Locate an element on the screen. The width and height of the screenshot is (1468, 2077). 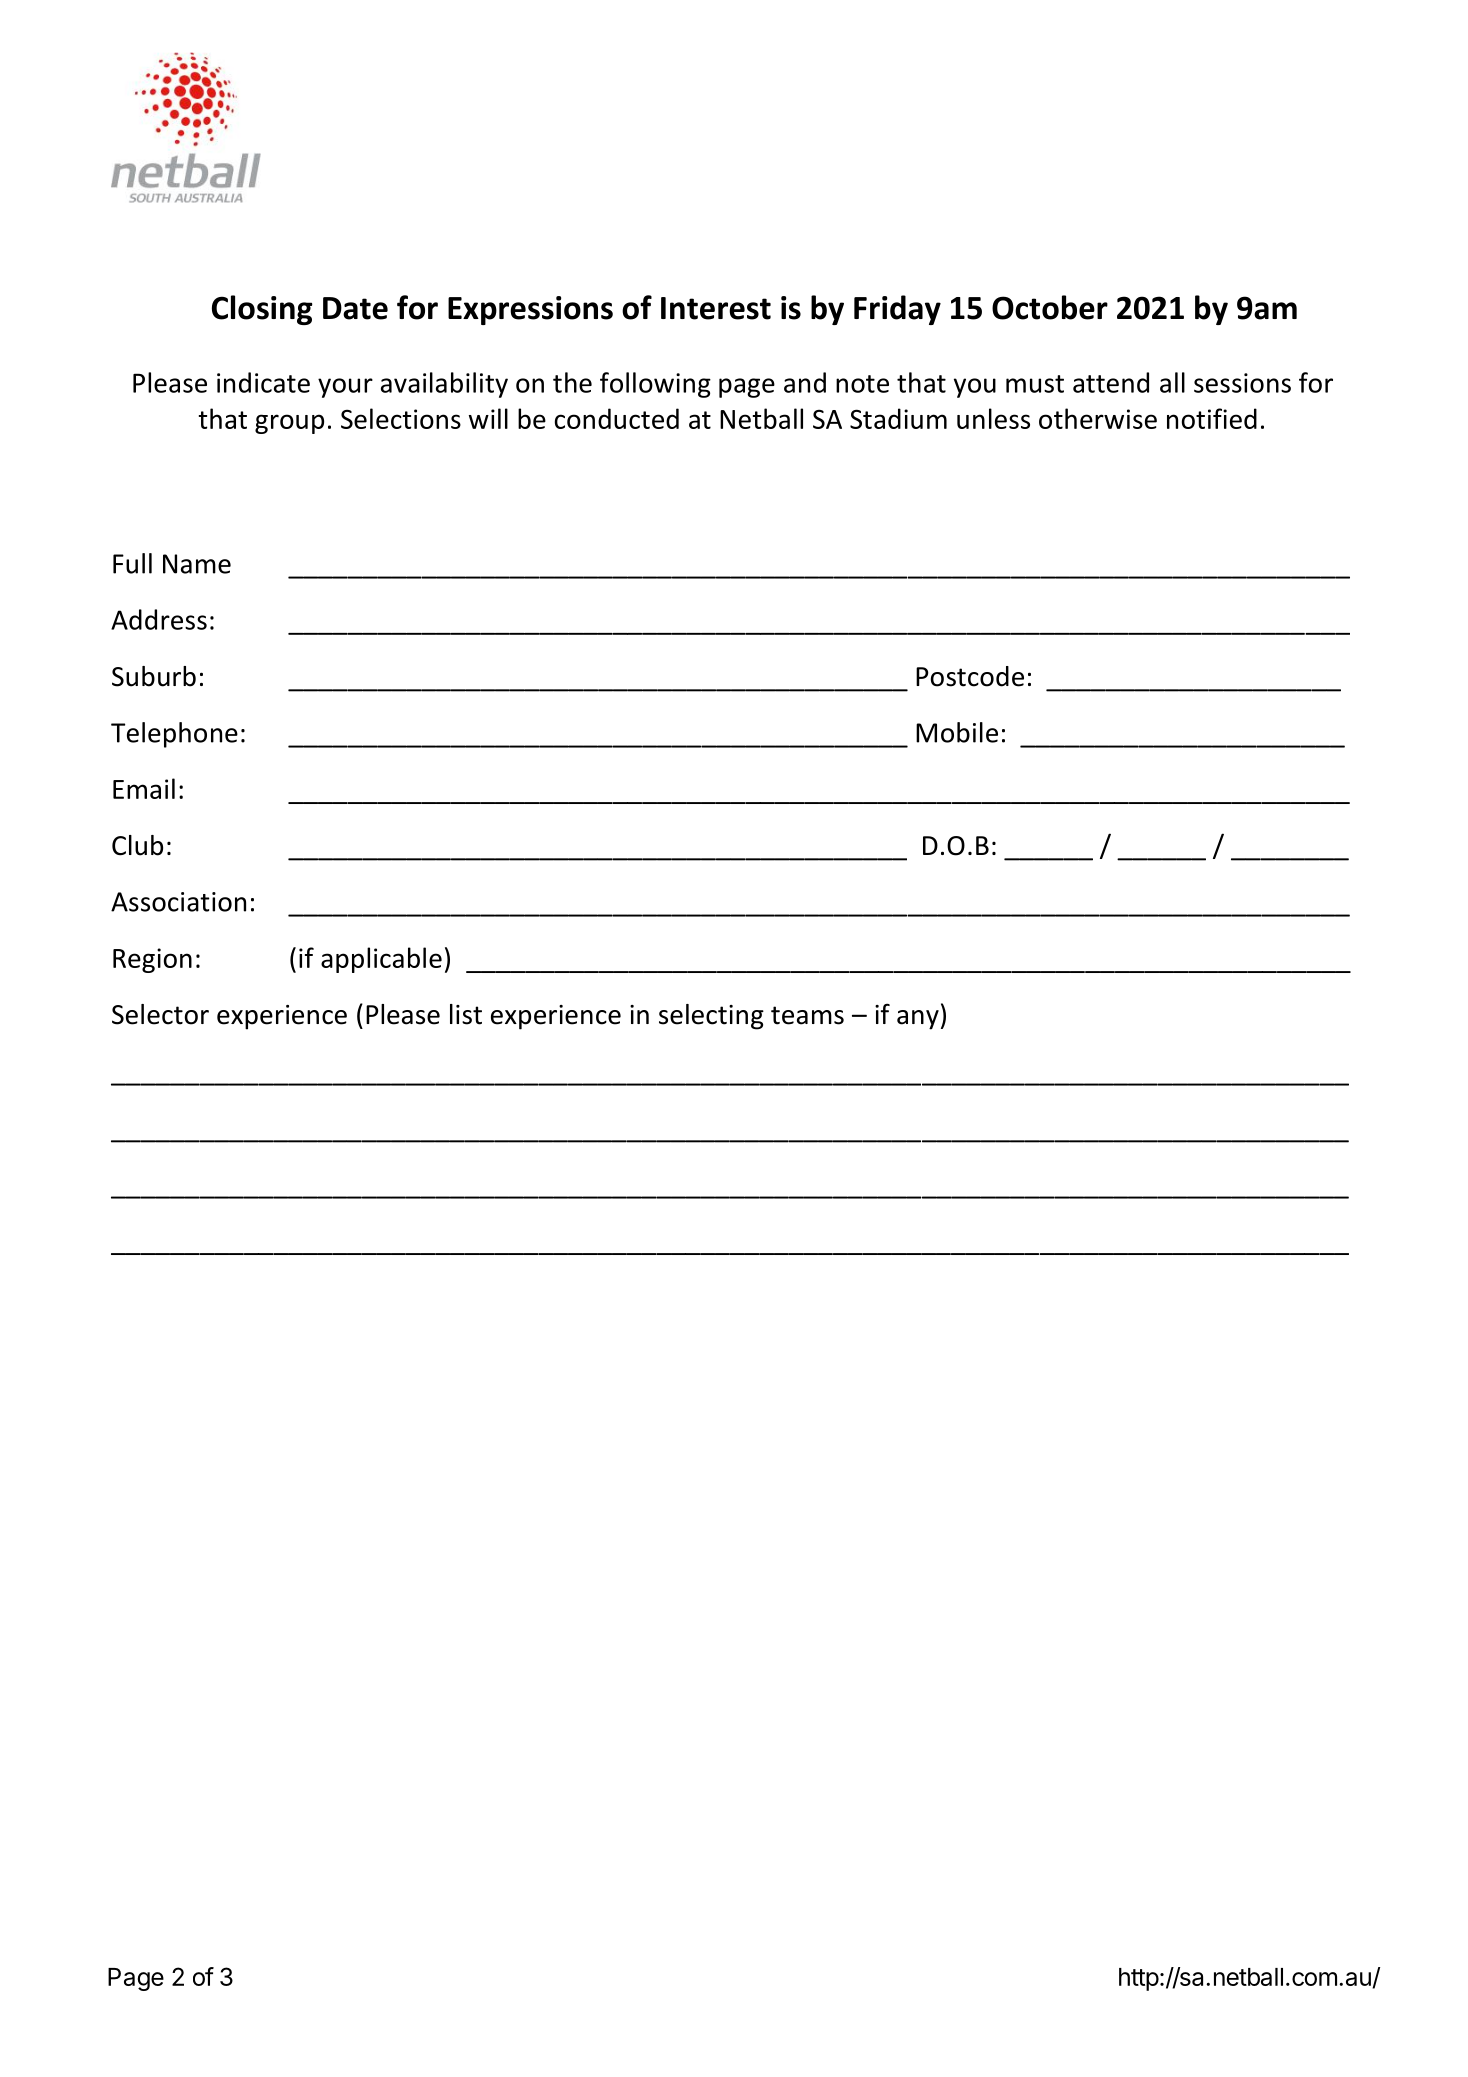
selecting is located at coordinates (711, 1017).
